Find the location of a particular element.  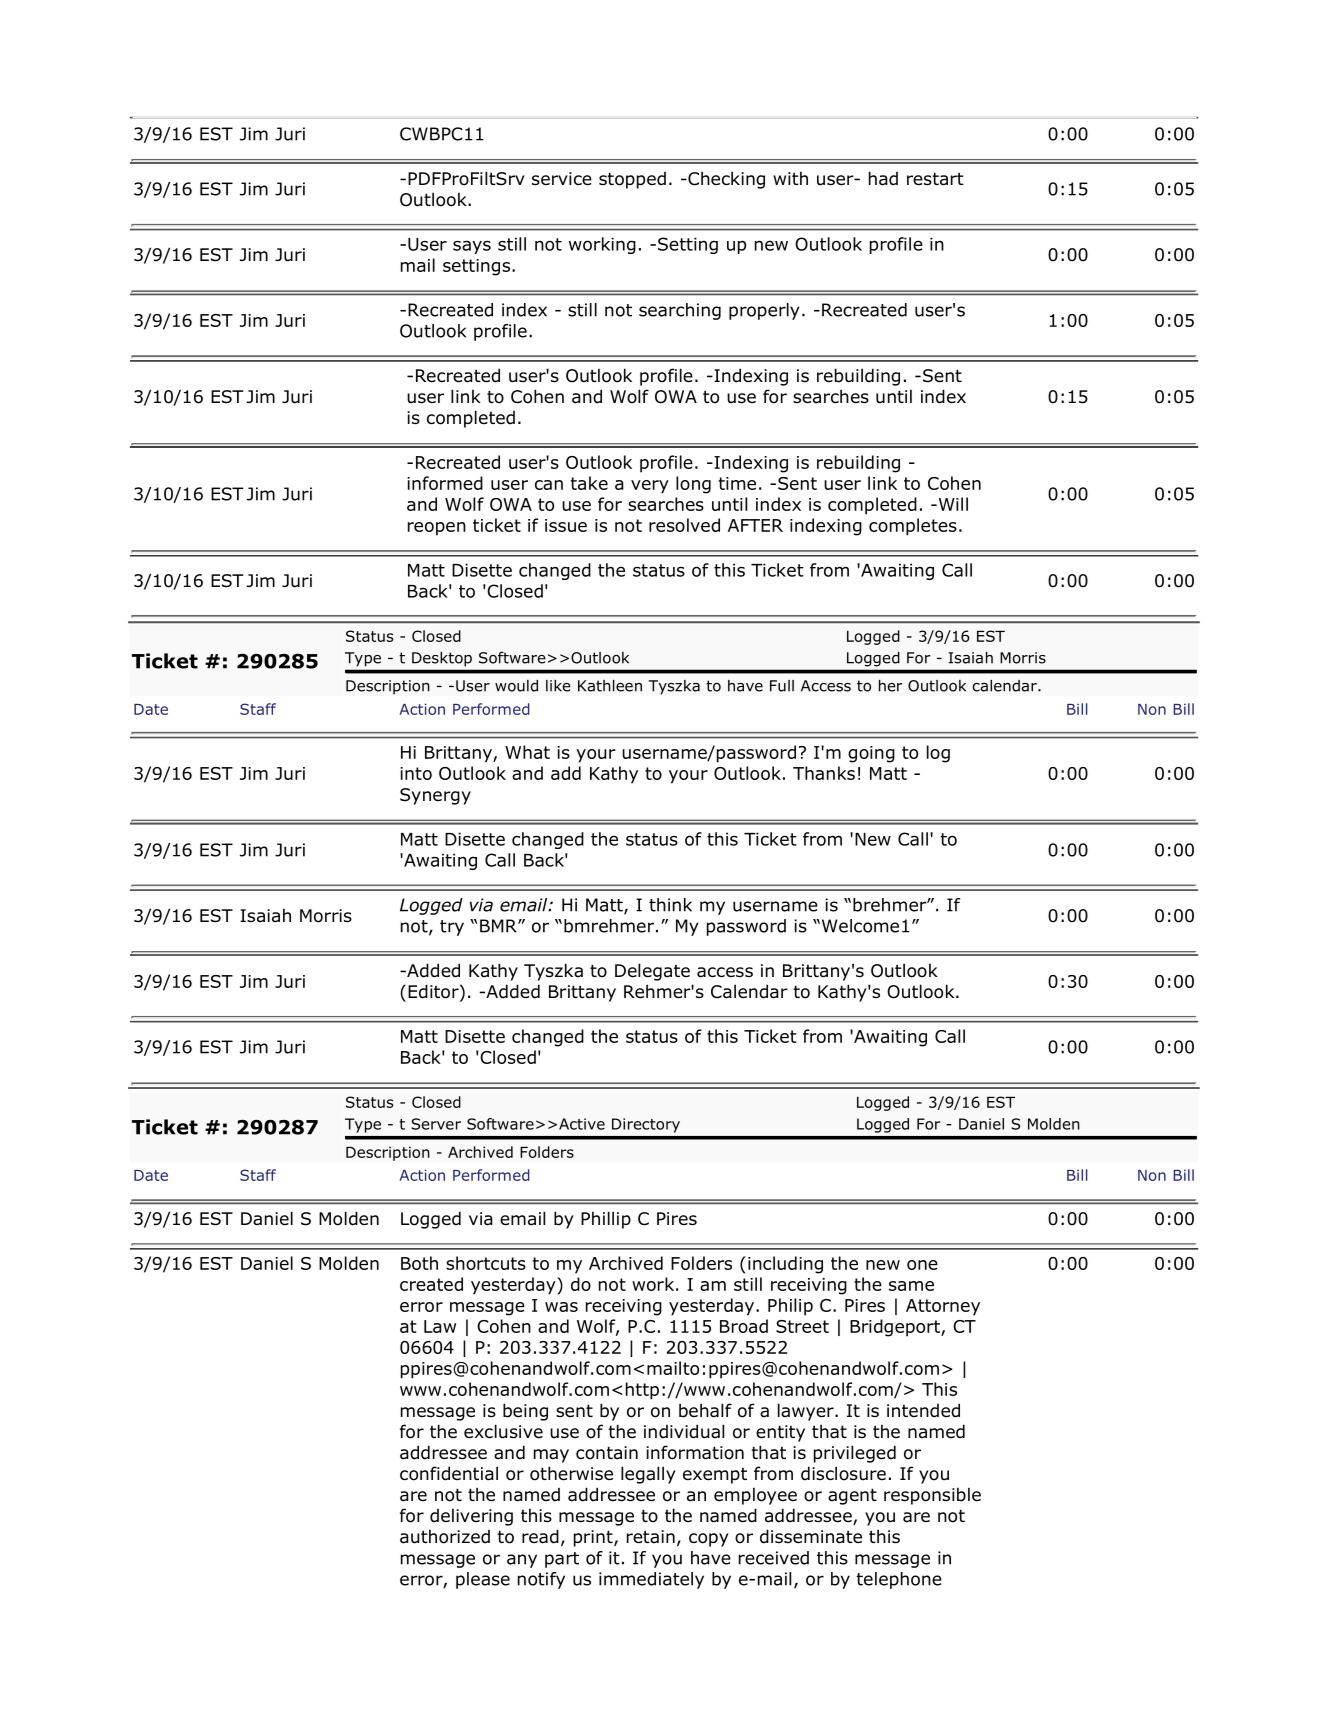

try is located at coordinates (452, 928).
